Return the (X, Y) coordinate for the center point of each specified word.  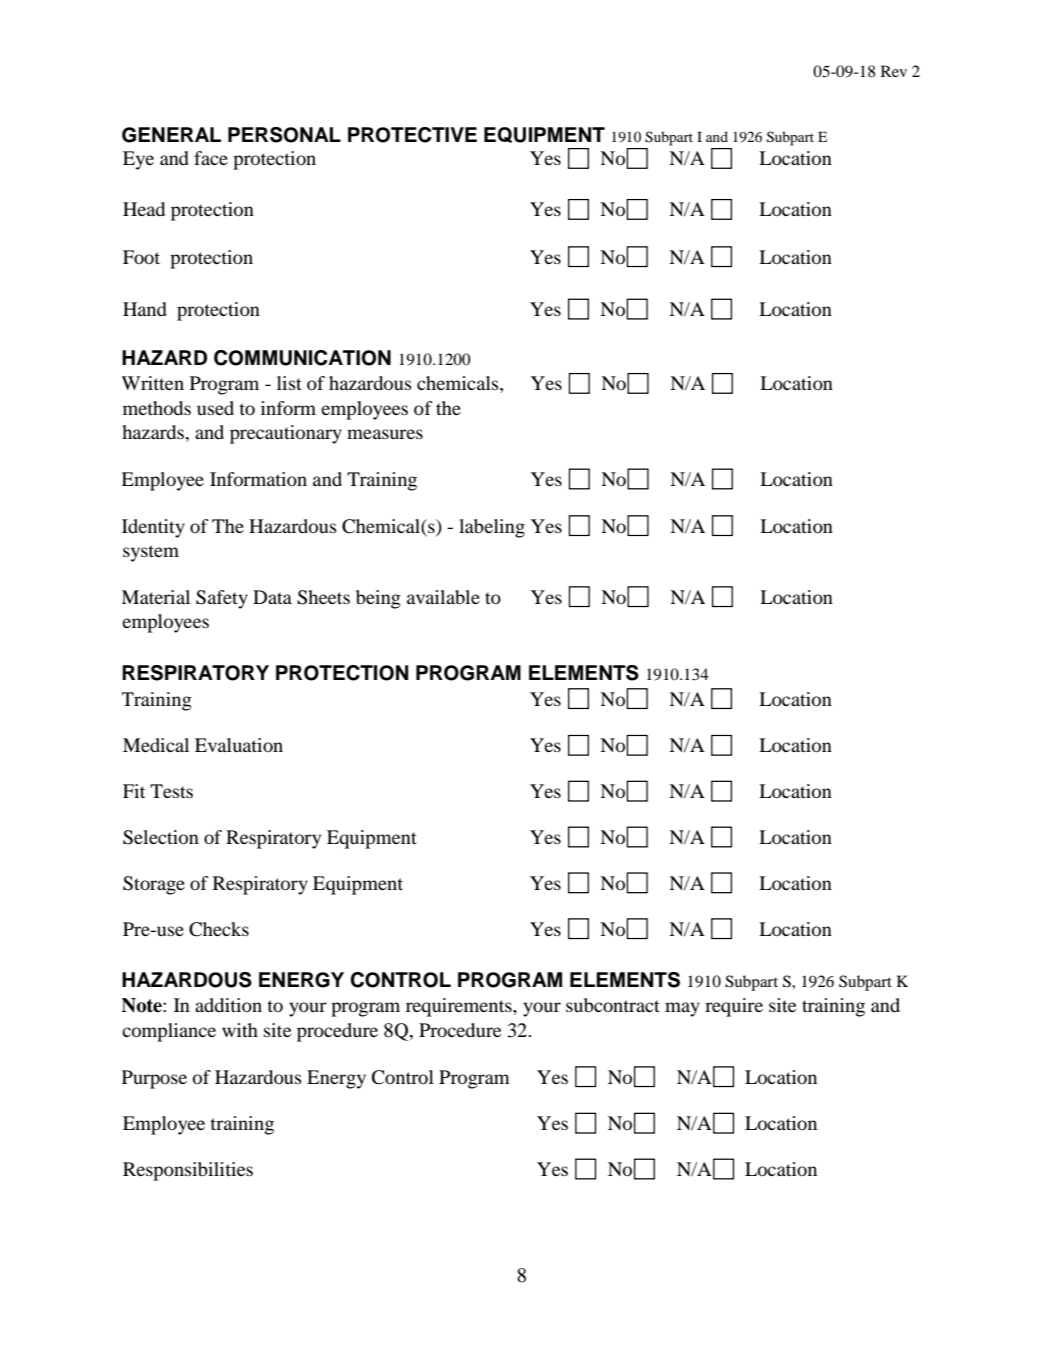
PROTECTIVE (412, 135)
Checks (219, 929)
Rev (894, 71)
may (682, 1009)
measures (385, 434)
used (215, 408)
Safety (222, 599)
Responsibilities (188, 1171)
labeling (492, 528)
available (443, 597)
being (378, 599)
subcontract (613, 1005)
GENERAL (171, 135)
